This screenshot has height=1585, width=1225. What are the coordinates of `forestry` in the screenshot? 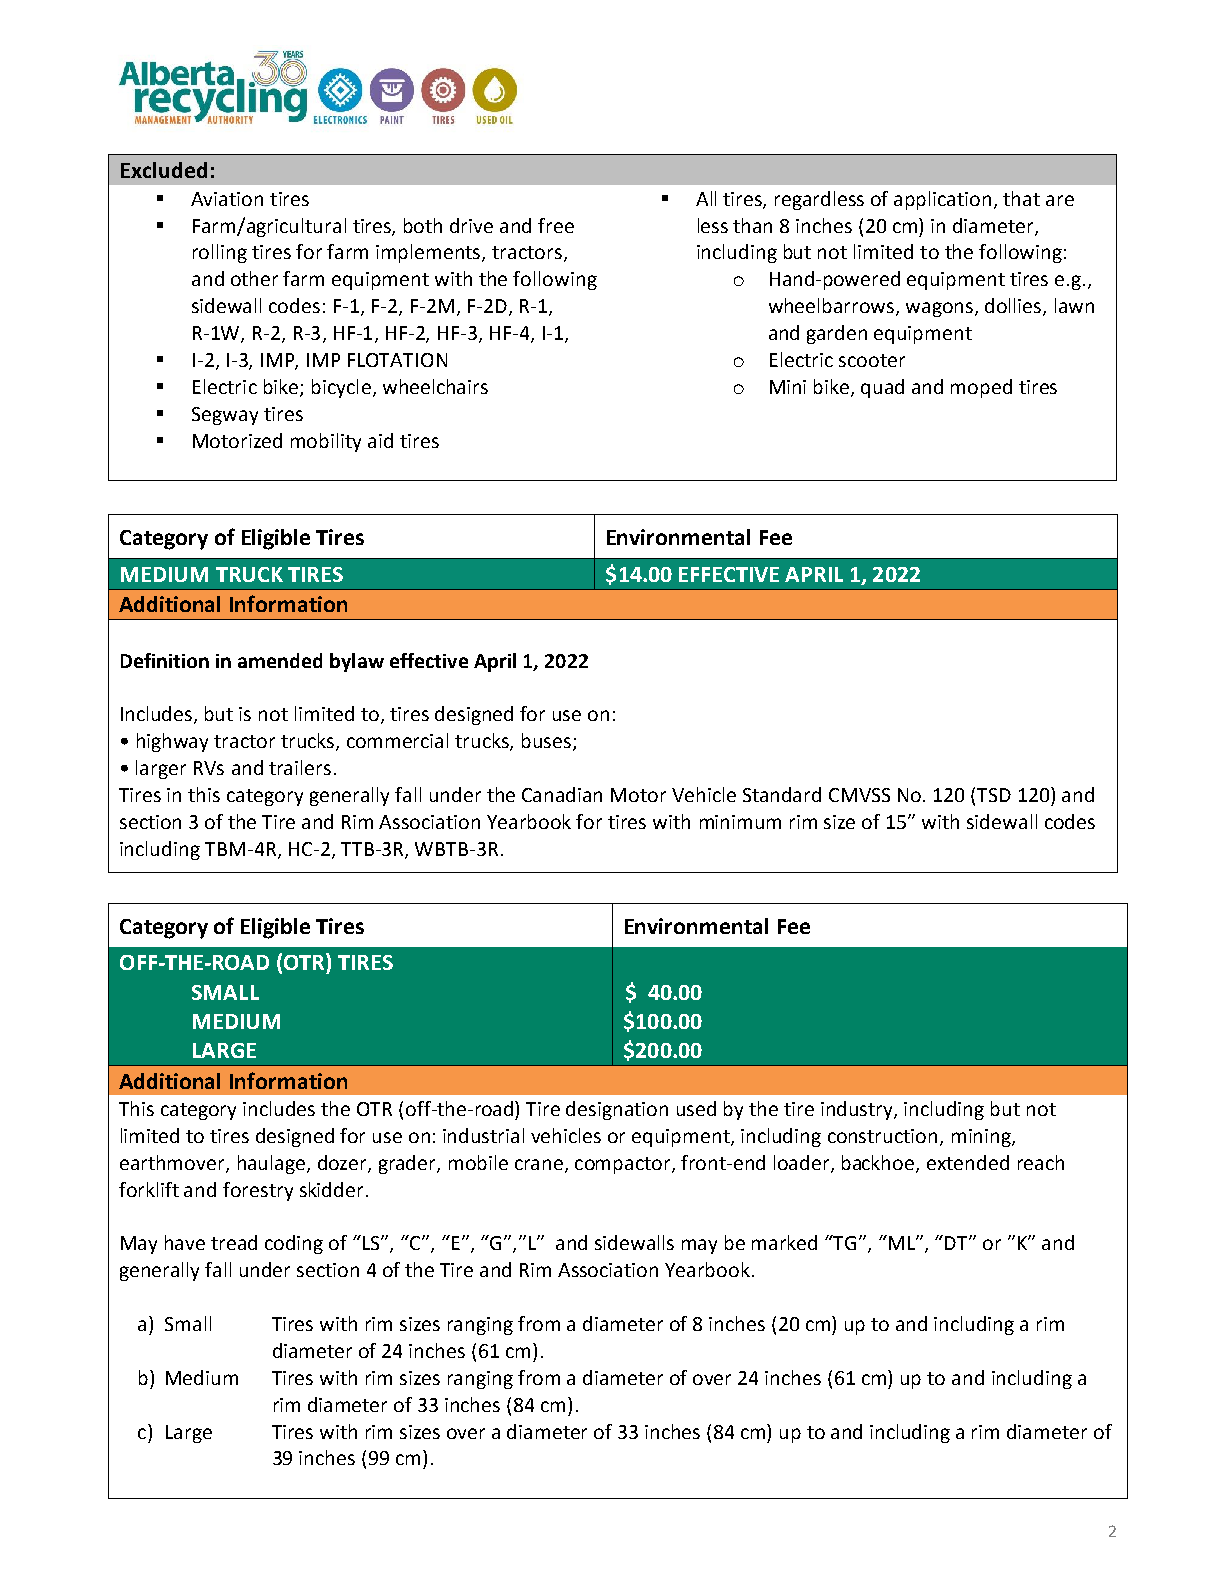 It's located at (258, 1191).
